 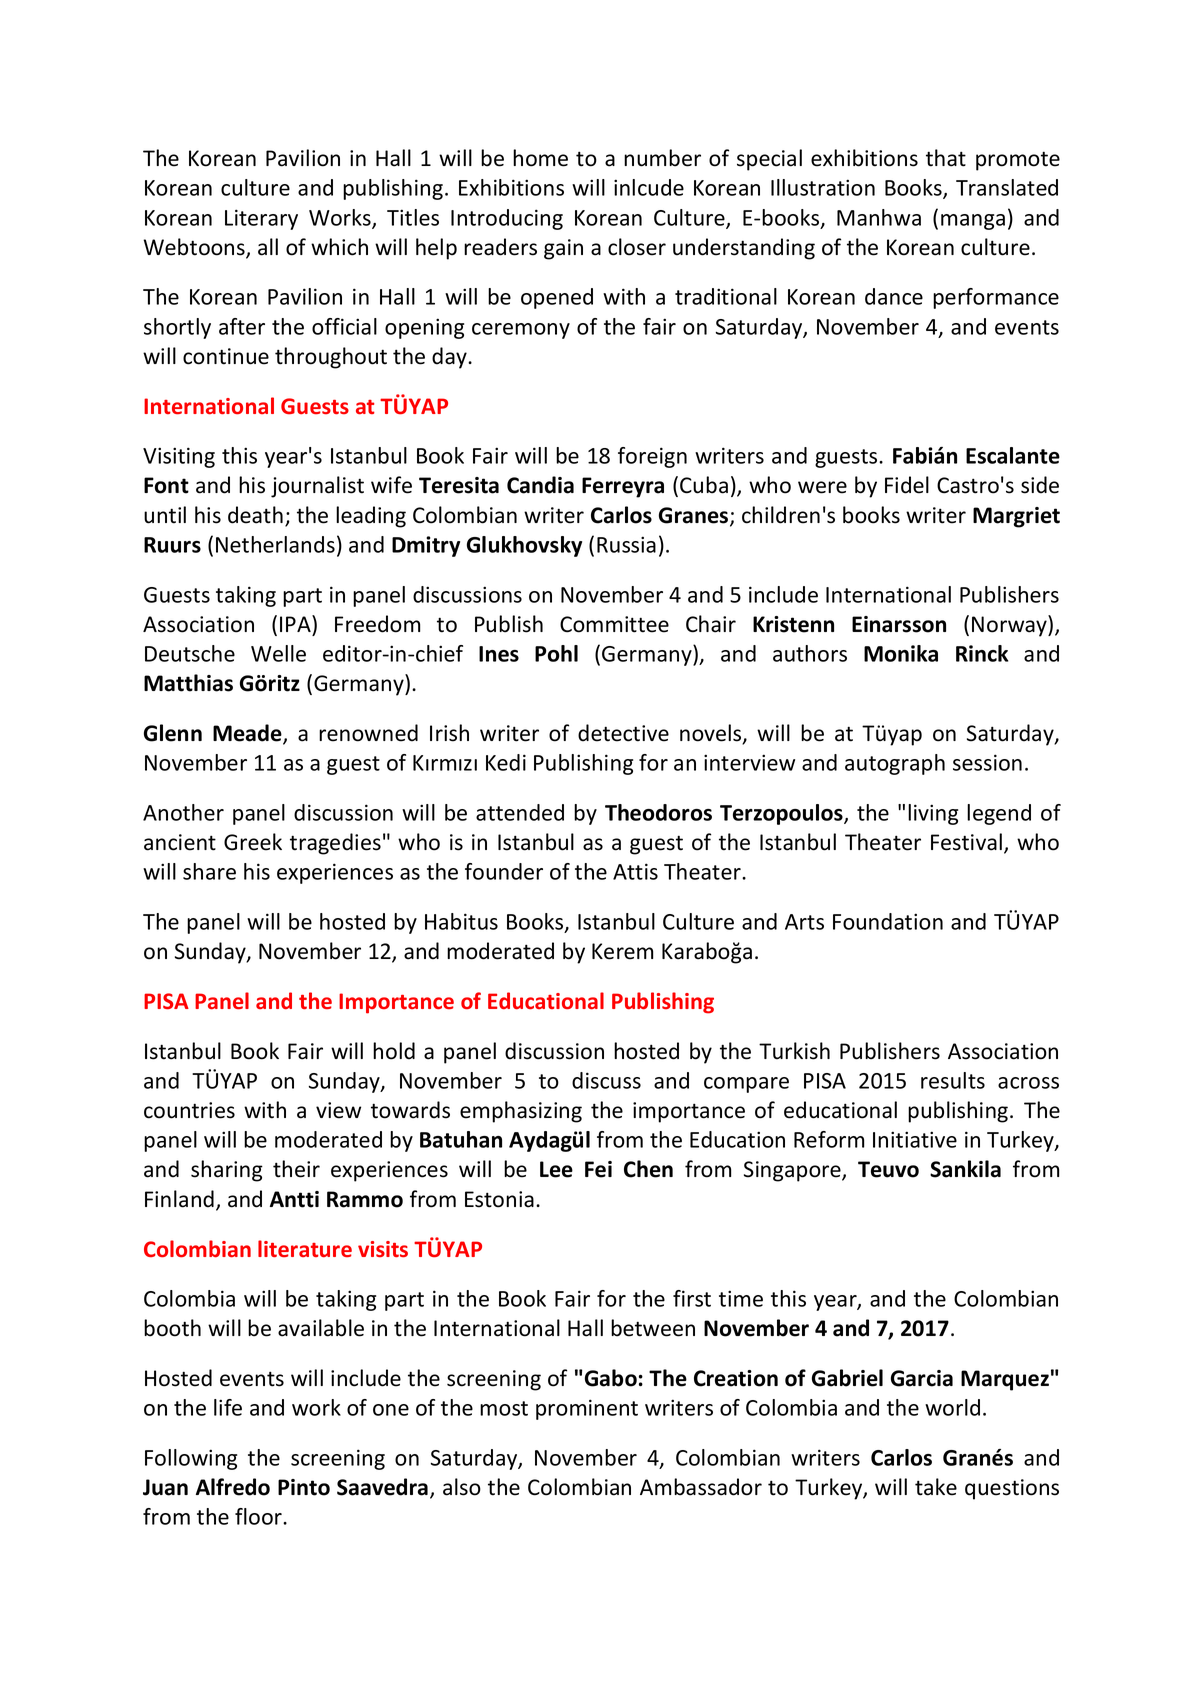 What do you see at coordinates (614, 624) in the screenshot?
I see `Committee` at bounding box center [614, 624].
